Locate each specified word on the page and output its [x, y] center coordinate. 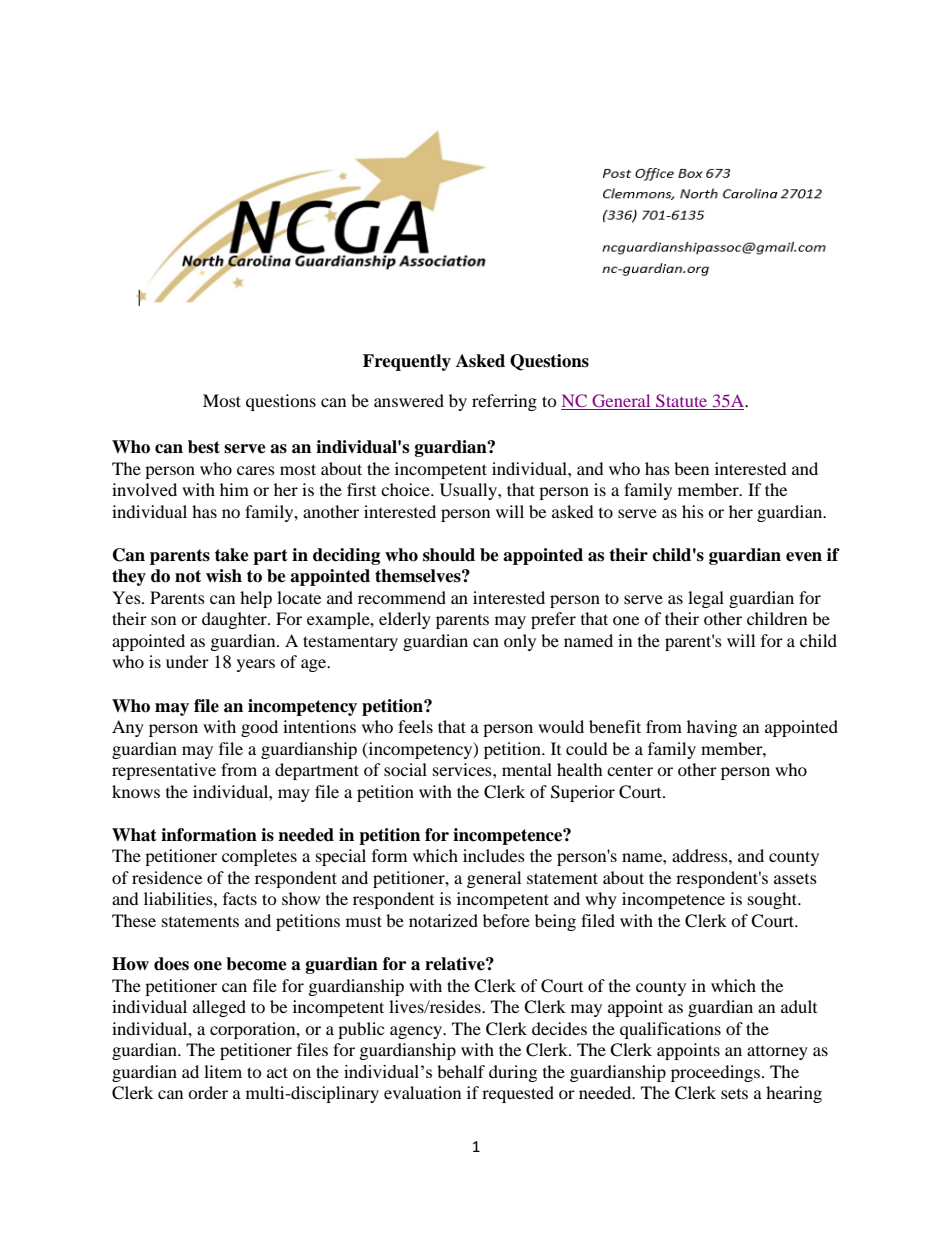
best [204, 447]
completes [259, 857]
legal [706, 599]
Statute [681, 400]
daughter [235, 620]
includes [494, 855]
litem [223, 1071]
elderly [405, 620]
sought [774, 900]
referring [504, 402]
